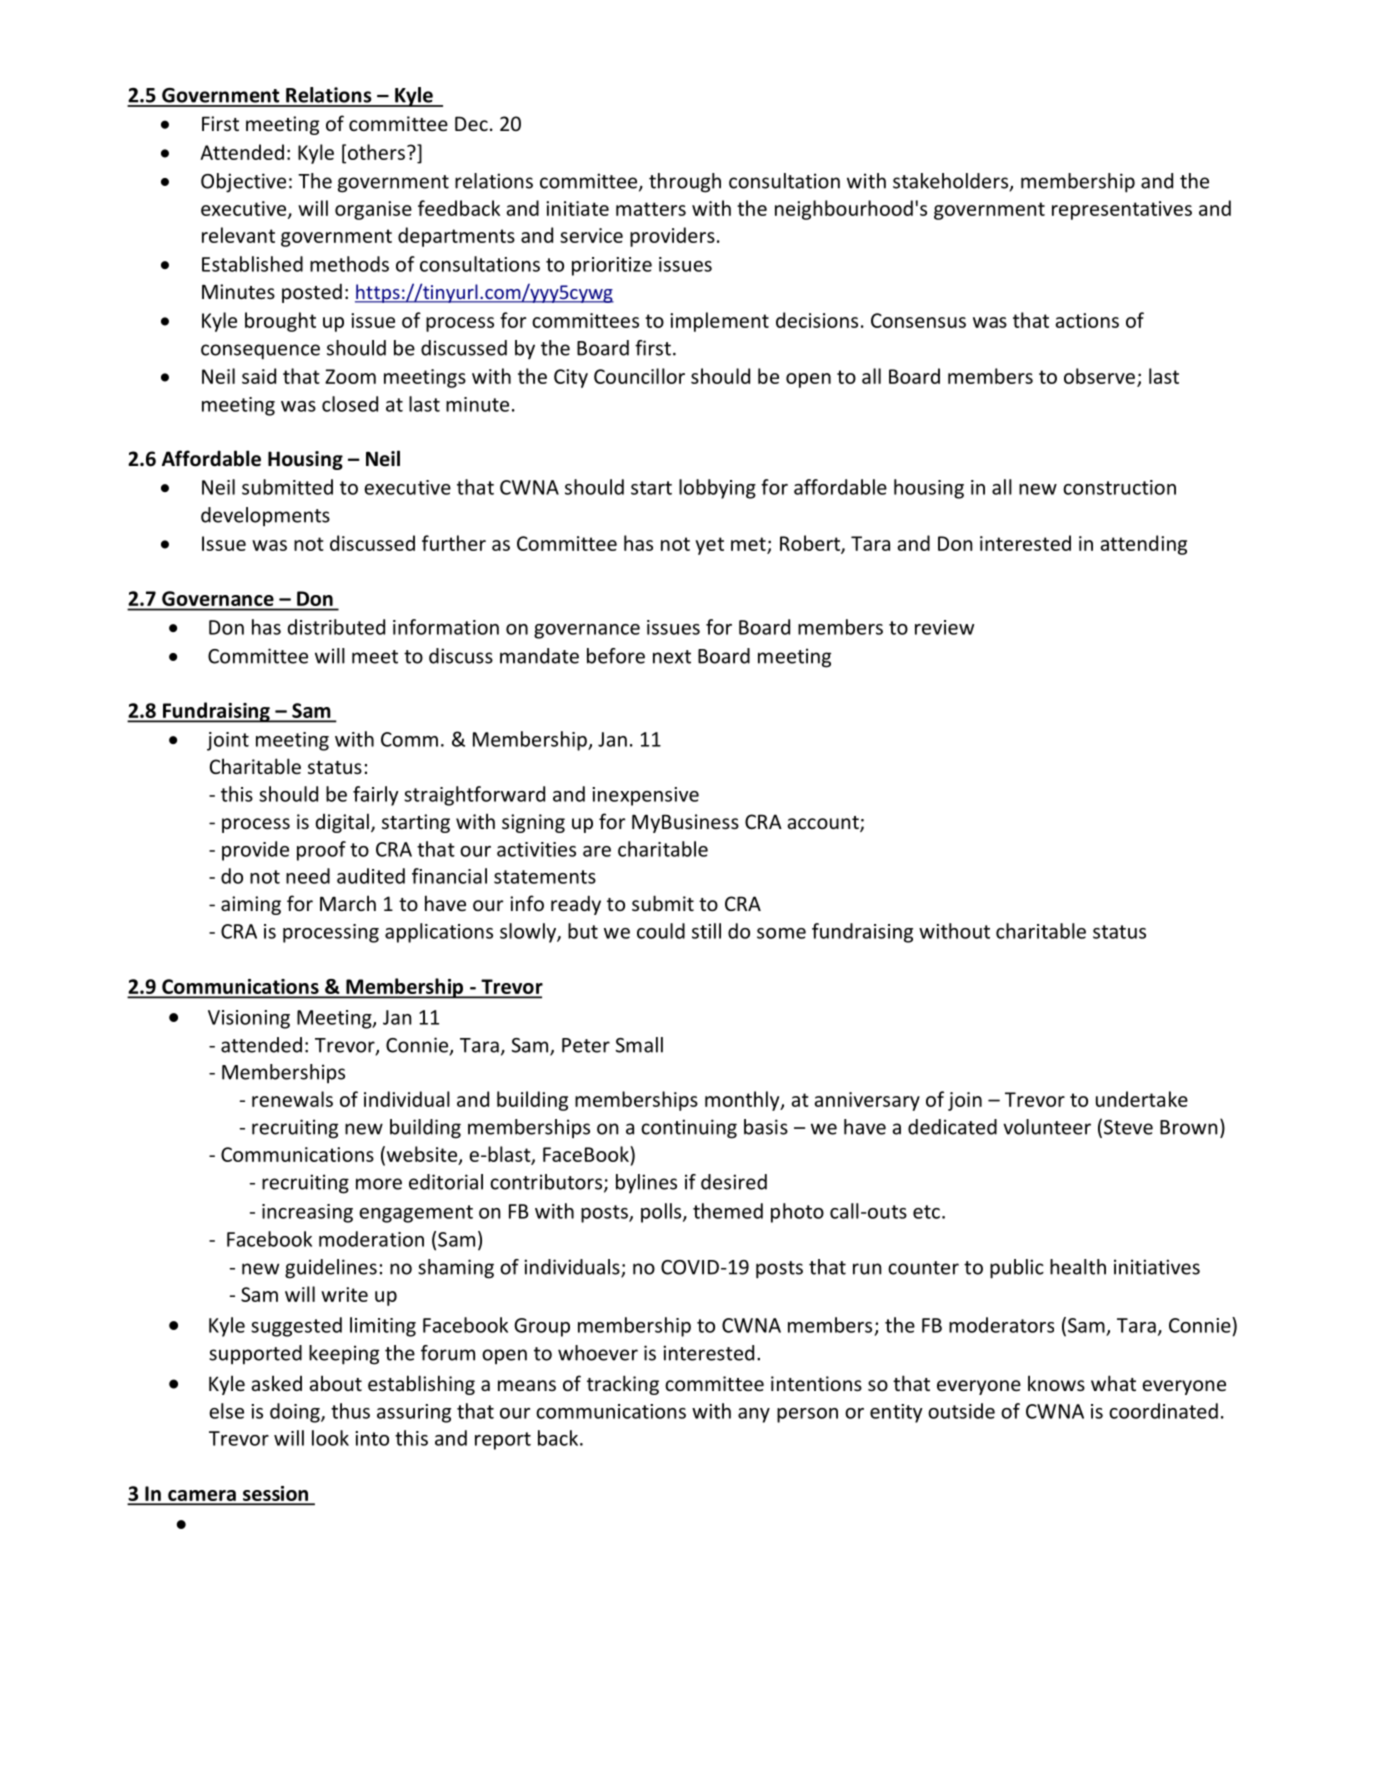 The height and width of the screenshot is (1780, 1376). I want to click on any, so click(754, 1415).
